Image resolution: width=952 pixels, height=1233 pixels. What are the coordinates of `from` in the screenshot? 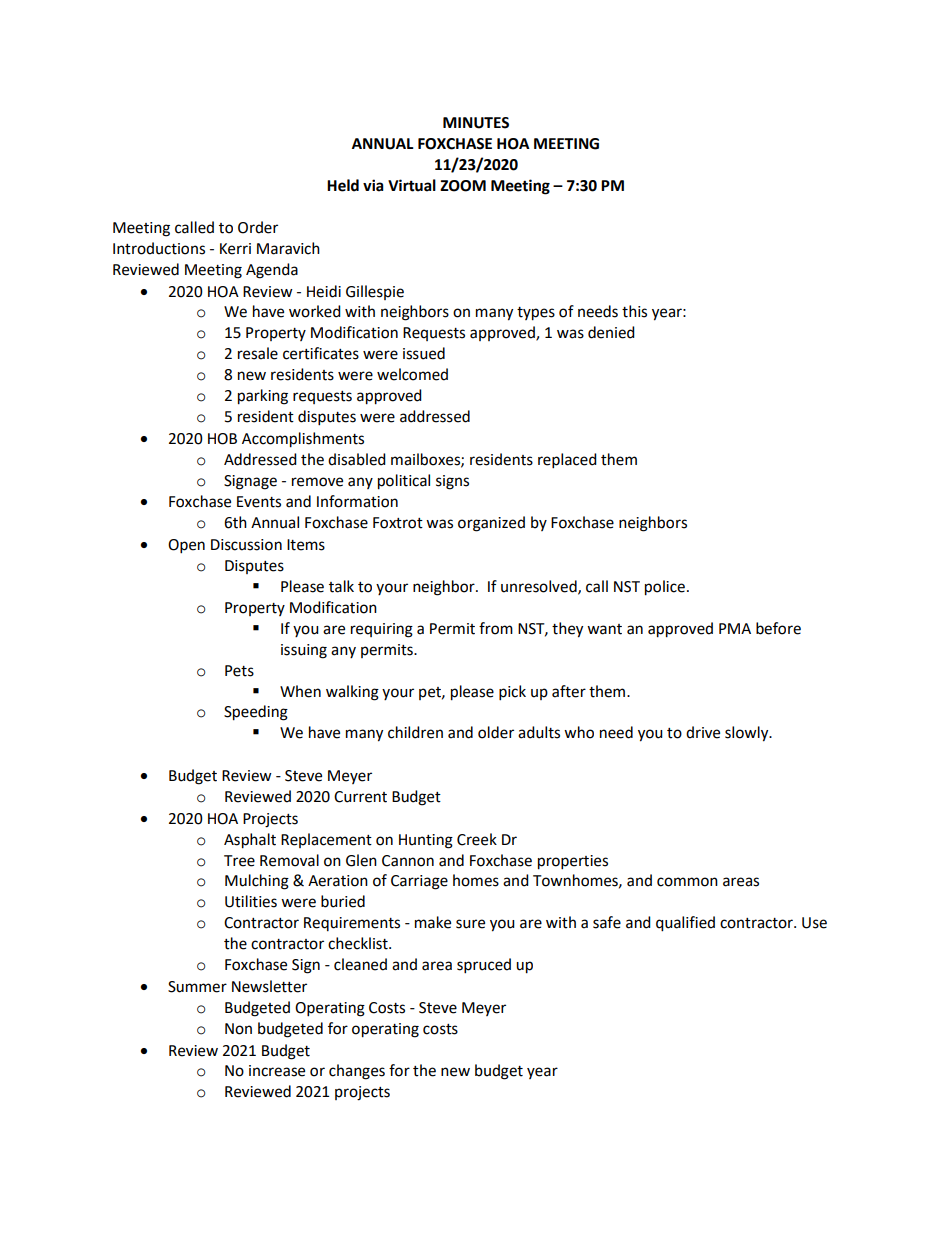 It's located at (496, 628).
